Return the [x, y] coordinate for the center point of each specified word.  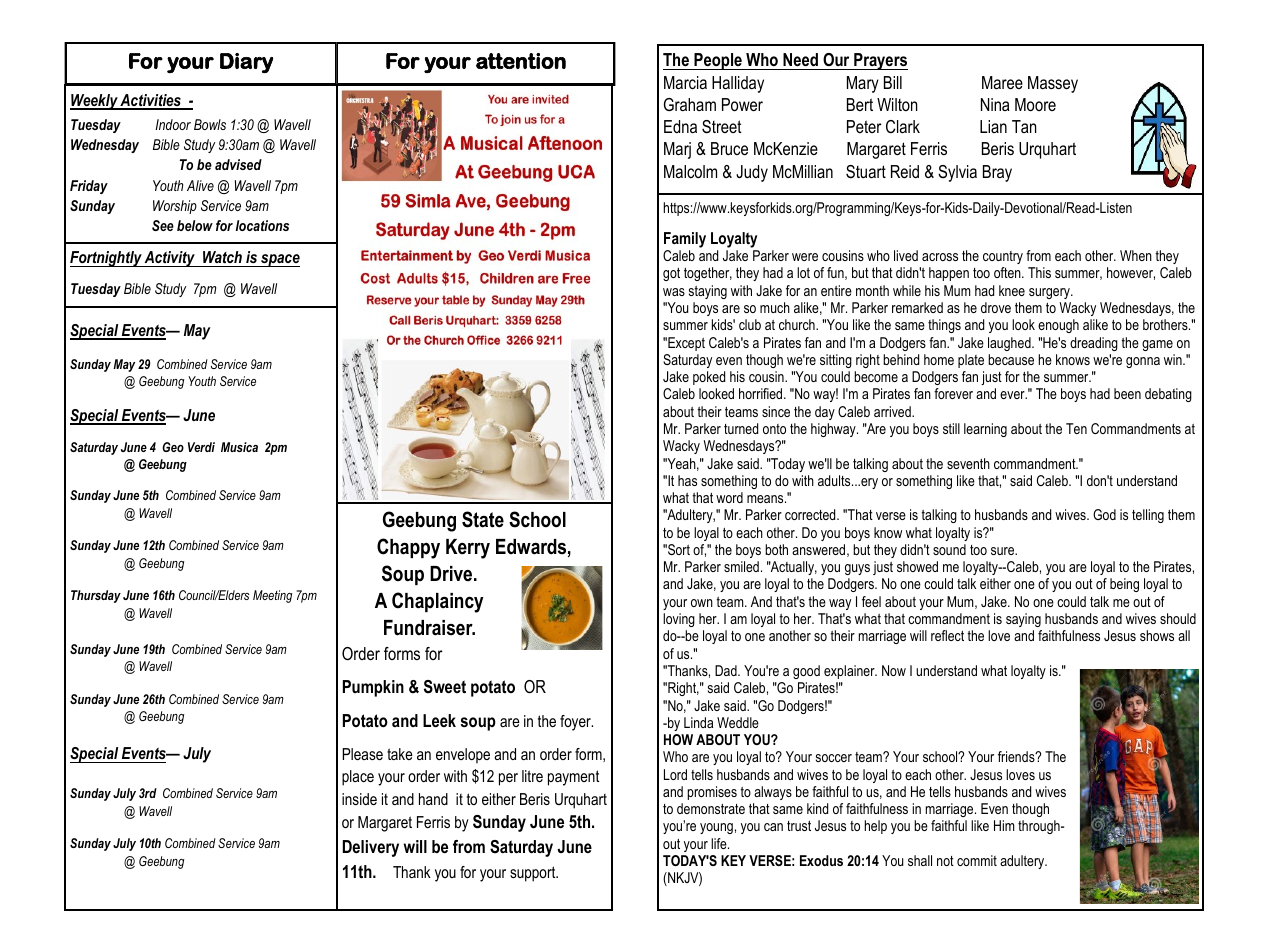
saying [1023, 620]
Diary [246, 63]
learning [985, 430]
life [720, 843]
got [671, 274]
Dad [727, 670]
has [687, 480]
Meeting [272, 596]
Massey [1053, 84]
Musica [239, 447]
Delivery [371, 848]
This [1039, 272]
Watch [222, 259]
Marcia [685, 82]
